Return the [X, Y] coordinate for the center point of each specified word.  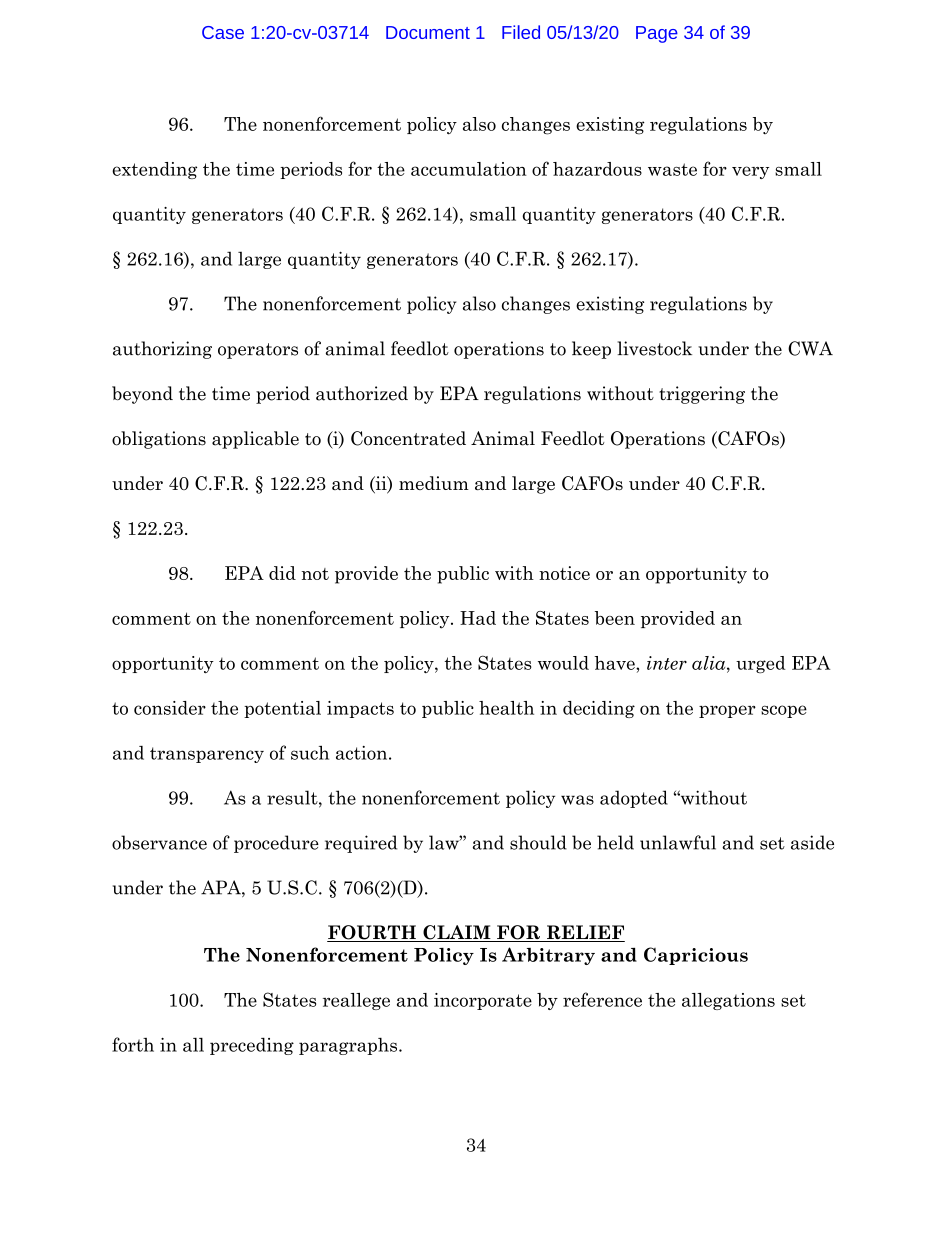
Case [223, 32]
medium [434, 483]
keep [591, 350]
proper [727, 711]
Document [428, 32]
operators [258, 351]
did [282, 573]
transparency [207, 755]
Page [657, 34]
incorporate [483, 1001]
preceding [252, 1046]
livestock [654, 348]
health [506, 708]
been [615, 618]
